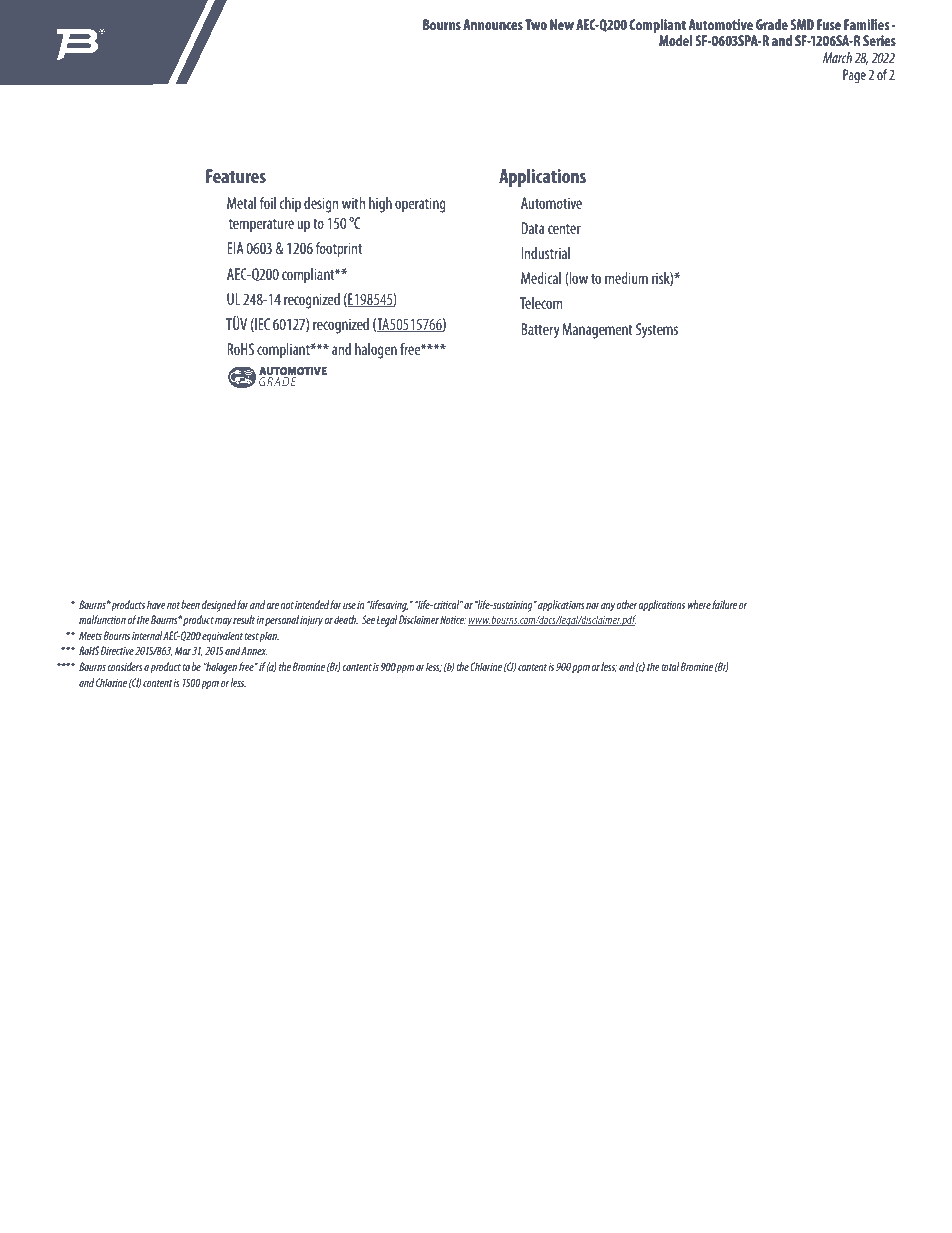 Image resolution: width=952 pixels, height=1233 pixels. What do you see at coordinates (493, 24) in the image?
I see `Announces` at bounding box center [493, 24].
